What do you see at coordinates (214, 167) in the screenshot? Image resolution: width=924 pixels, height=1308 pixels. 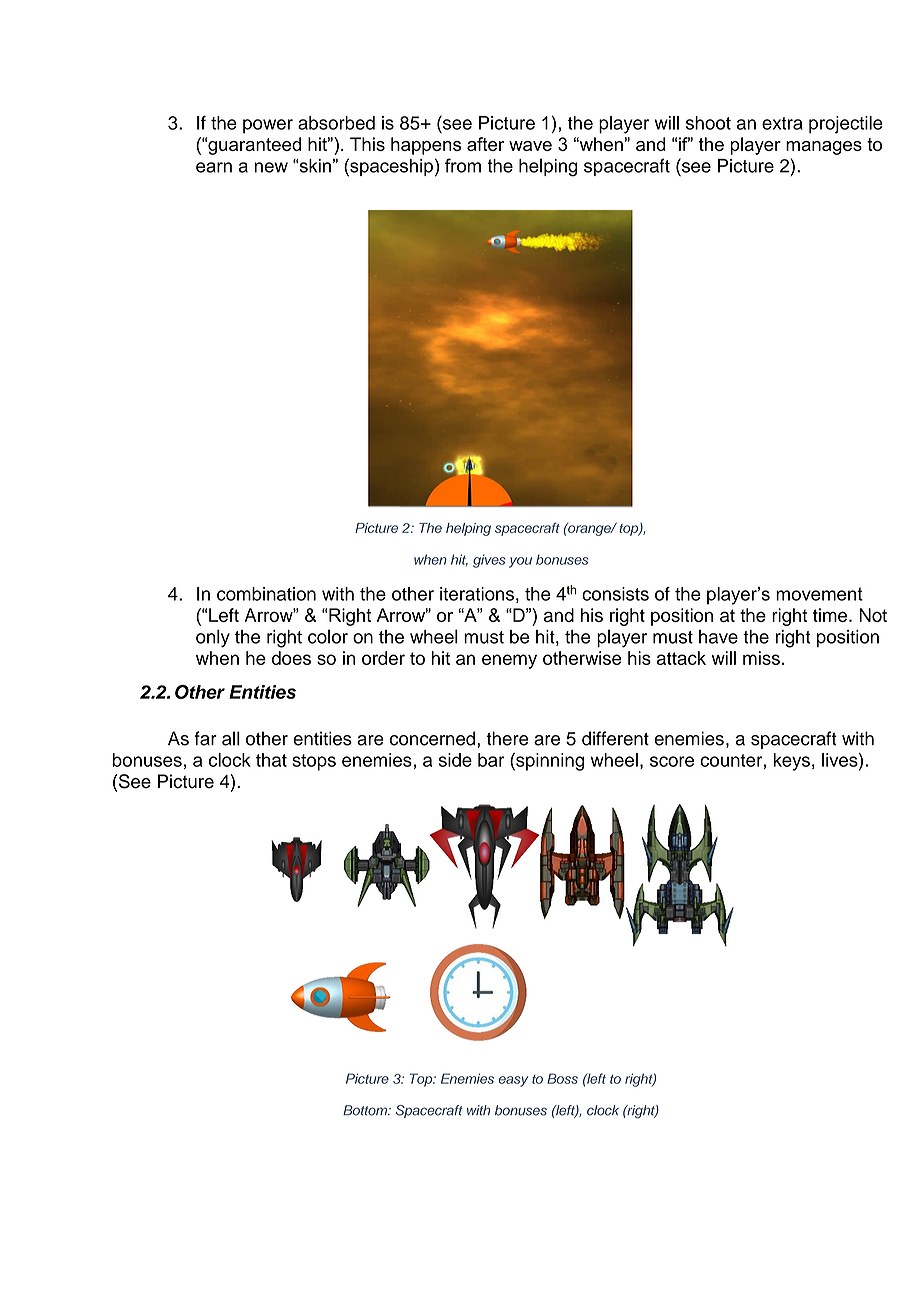 I see `earn` at bounding box center [214, 167].
